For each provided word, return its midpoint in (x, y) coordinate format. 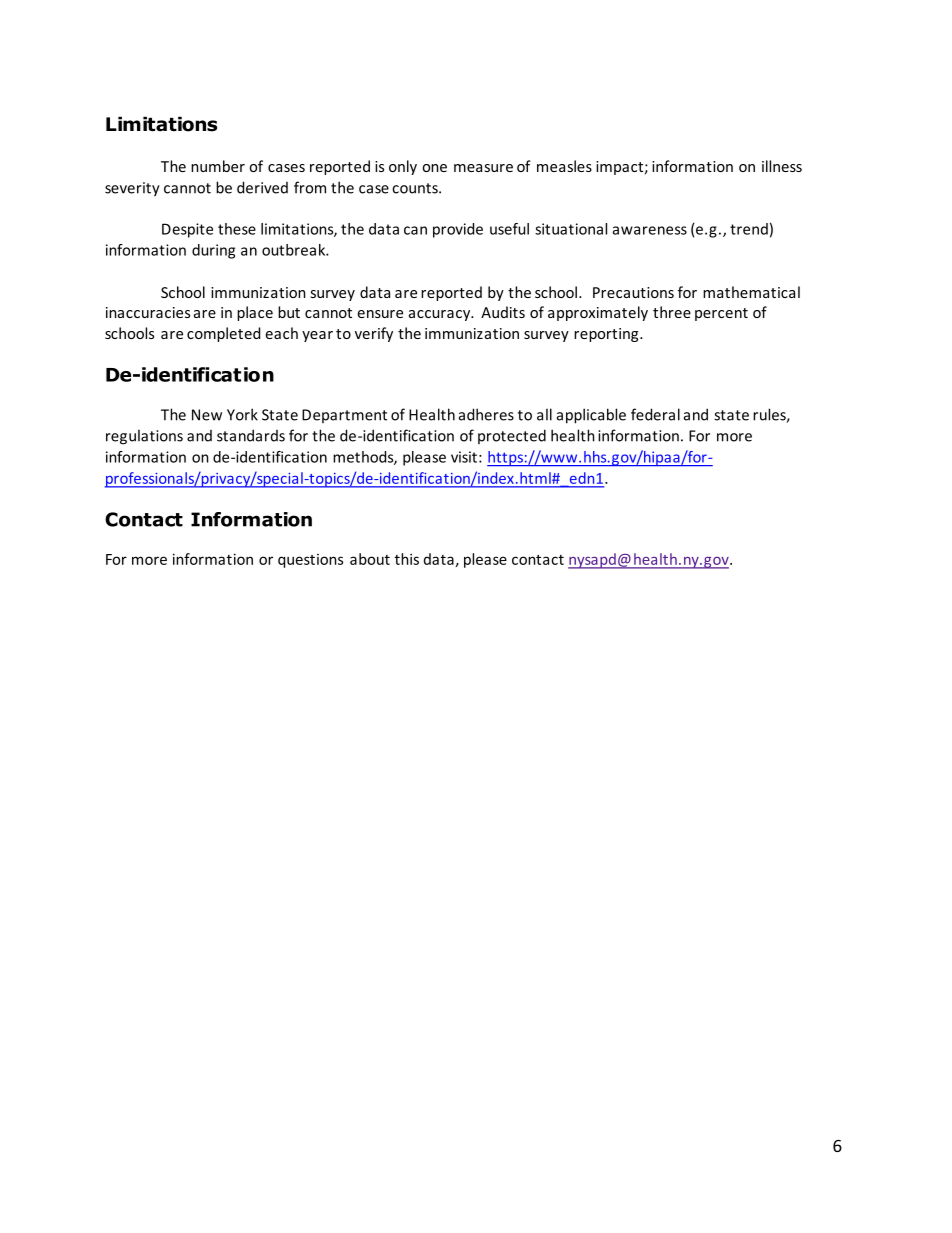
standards (251, 435)
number (218, 166)
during (213, 251)
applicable (591, 416)
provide (458, 230)
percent (721, 314)
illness (782, 166)
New (207, 415)
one (434, 168)
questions (310, 561)
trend (749, 229)
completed (223, 334)
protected (512, 436)
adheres (486, 414)
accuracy (441, 315)
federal (655, 414)
